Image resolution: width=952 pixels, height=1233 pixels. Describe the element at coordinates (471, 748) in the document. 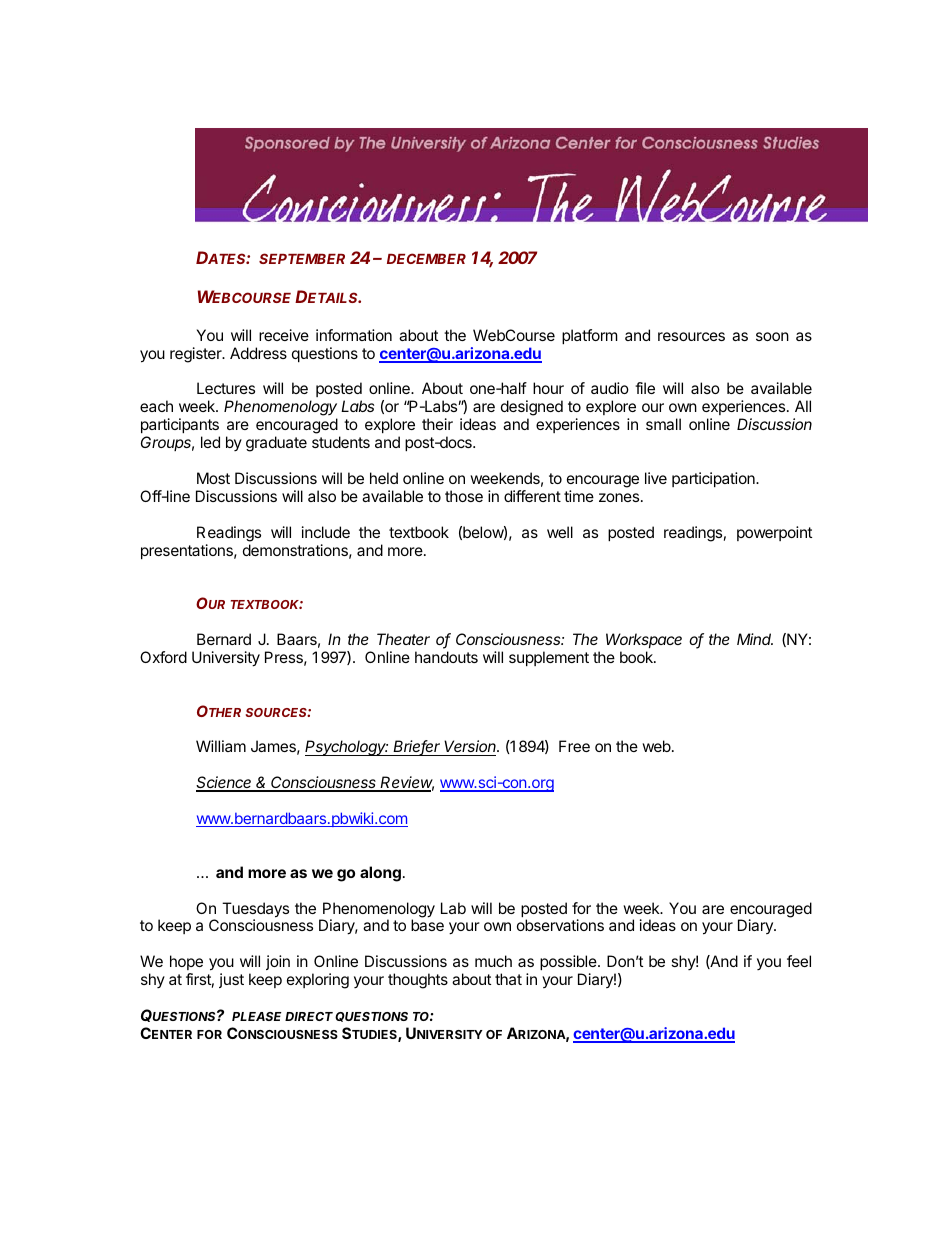

I see `Version` at that location.
